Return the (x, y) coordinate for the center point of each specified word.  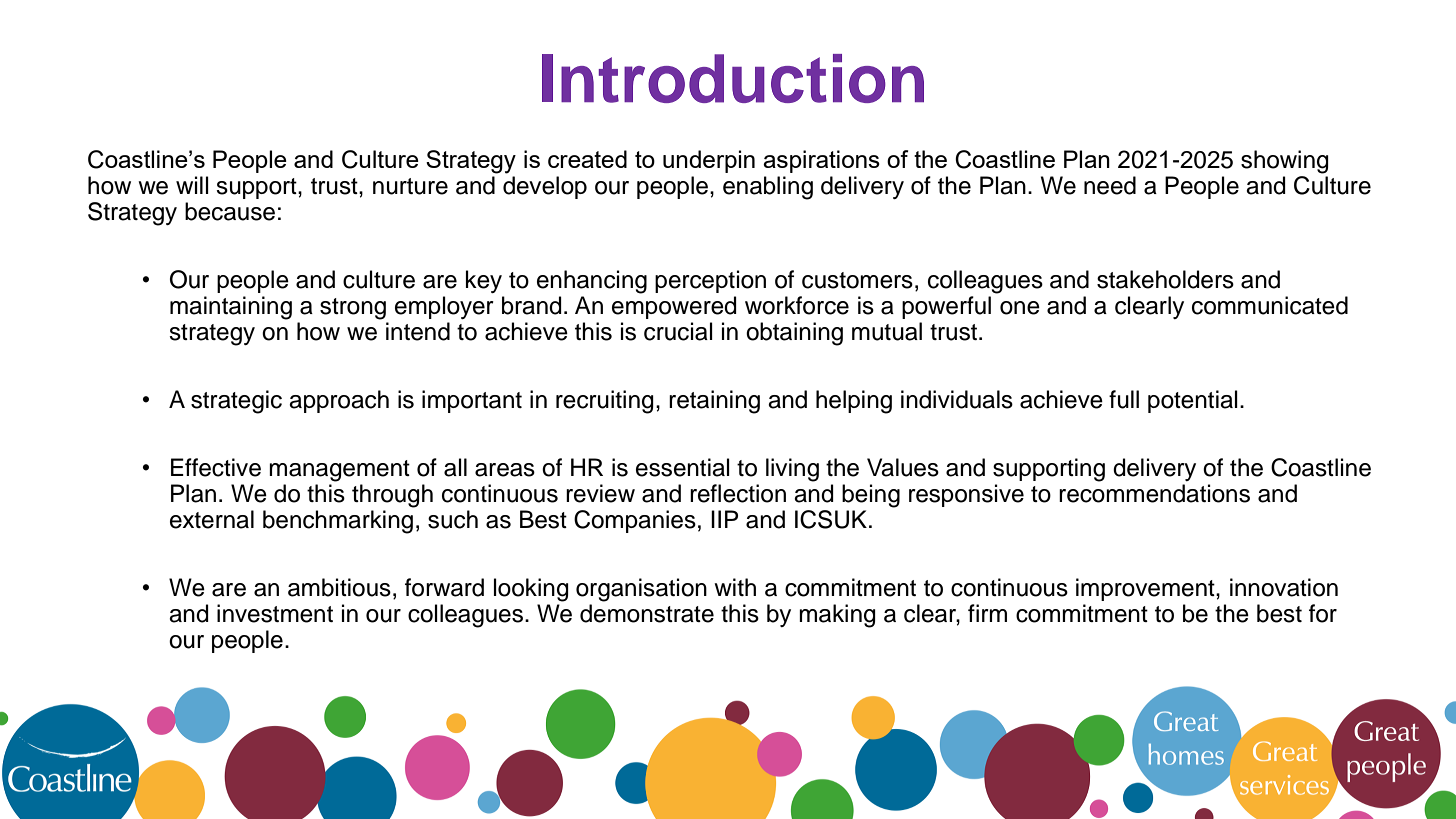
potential (1193, 401)
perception (710, 281)
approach (339, 401)
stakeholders (1165, 279)
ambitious (339, 587)
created (587, 159)
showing (1285, 162)
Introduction (733, 78)
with (735, 587)
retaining (714, 402)
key (484, 281)
